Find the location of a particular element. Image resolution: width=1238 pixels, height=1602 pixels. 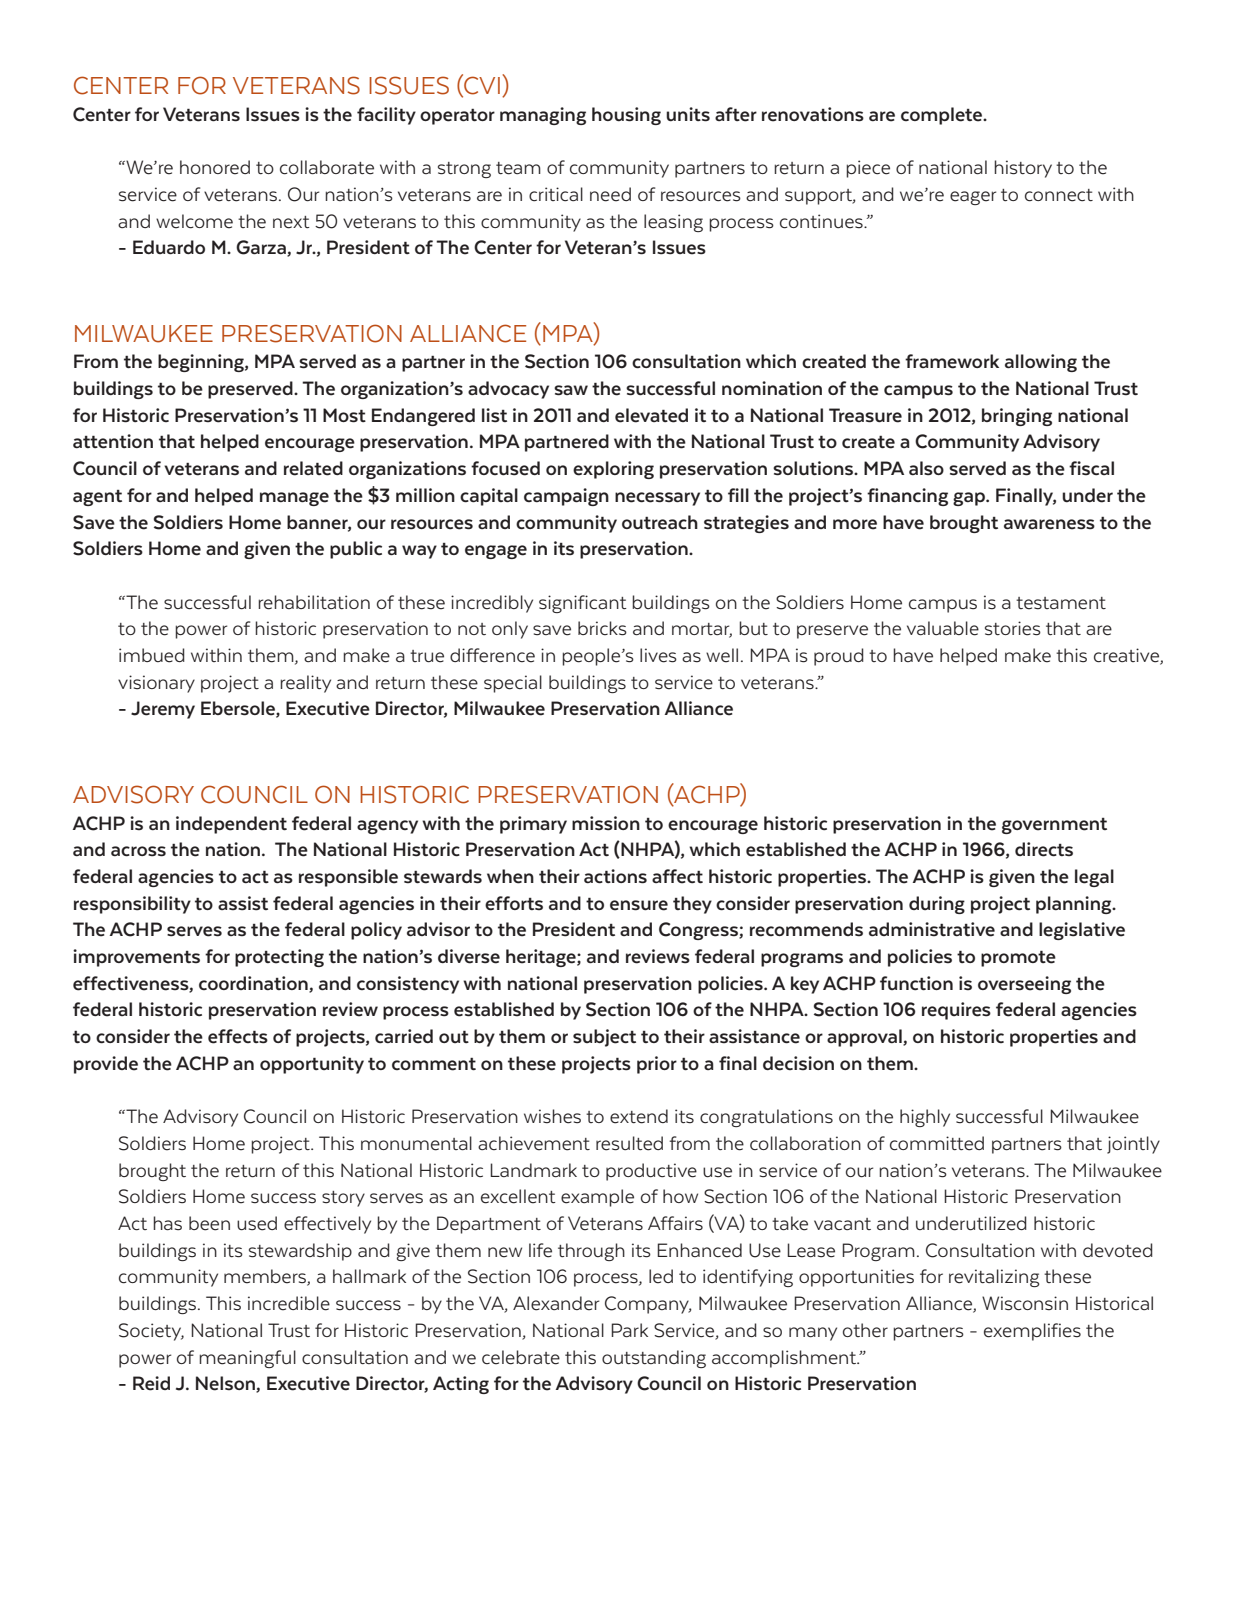

Jeremy is located at coordinates (163, 710).
